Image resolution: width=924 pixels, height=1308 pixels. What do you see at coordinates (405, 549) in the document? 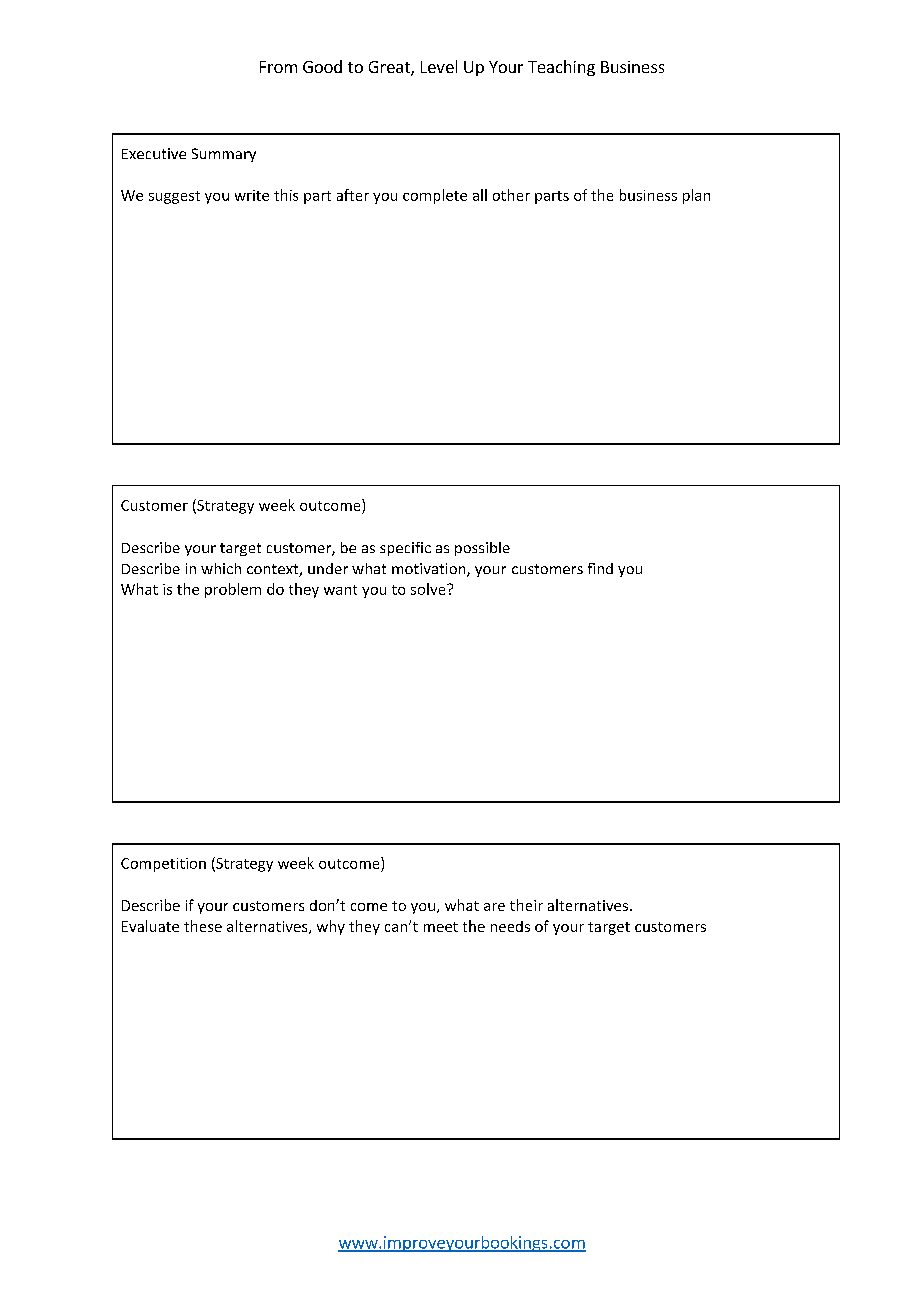
I see `specific` at bounding box center [405, 549].
